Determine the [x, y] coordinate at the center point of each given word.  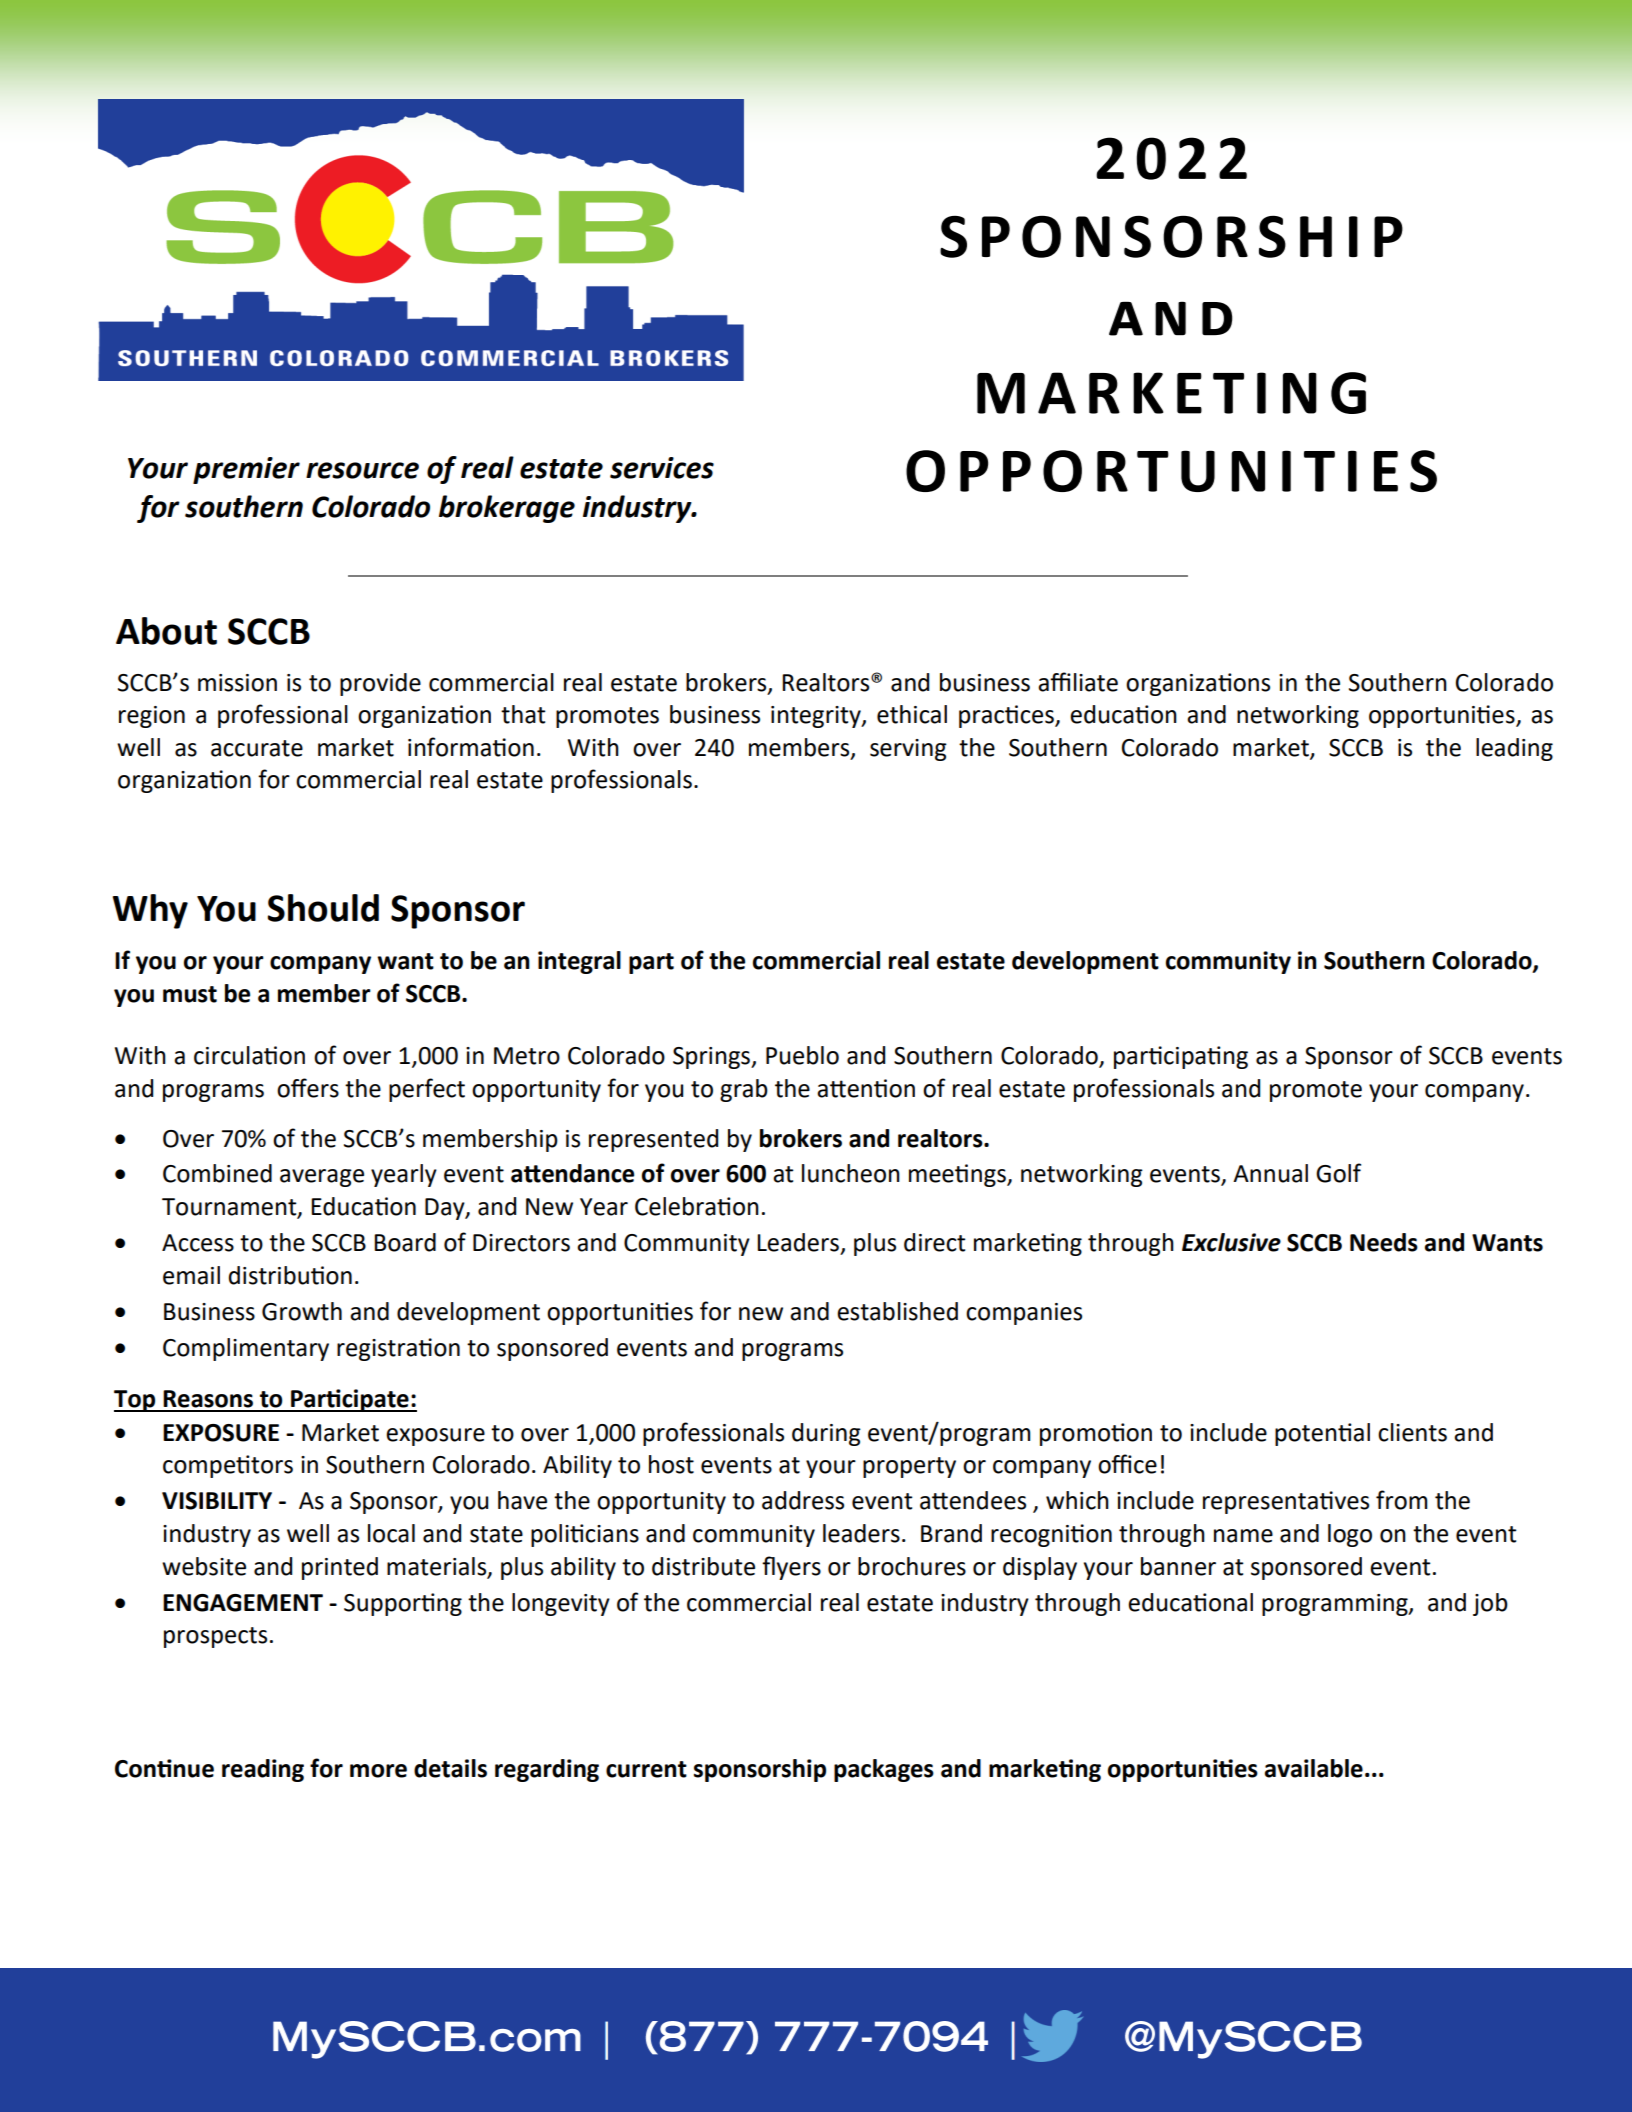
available [1314, 1768]
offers [308, 1088]
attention [866, 1088]
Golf [1338, 1173]
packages [884, 1770]
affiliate [1078, 682]
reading [263, 1770]
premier [246, 470]
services [662, 468]
